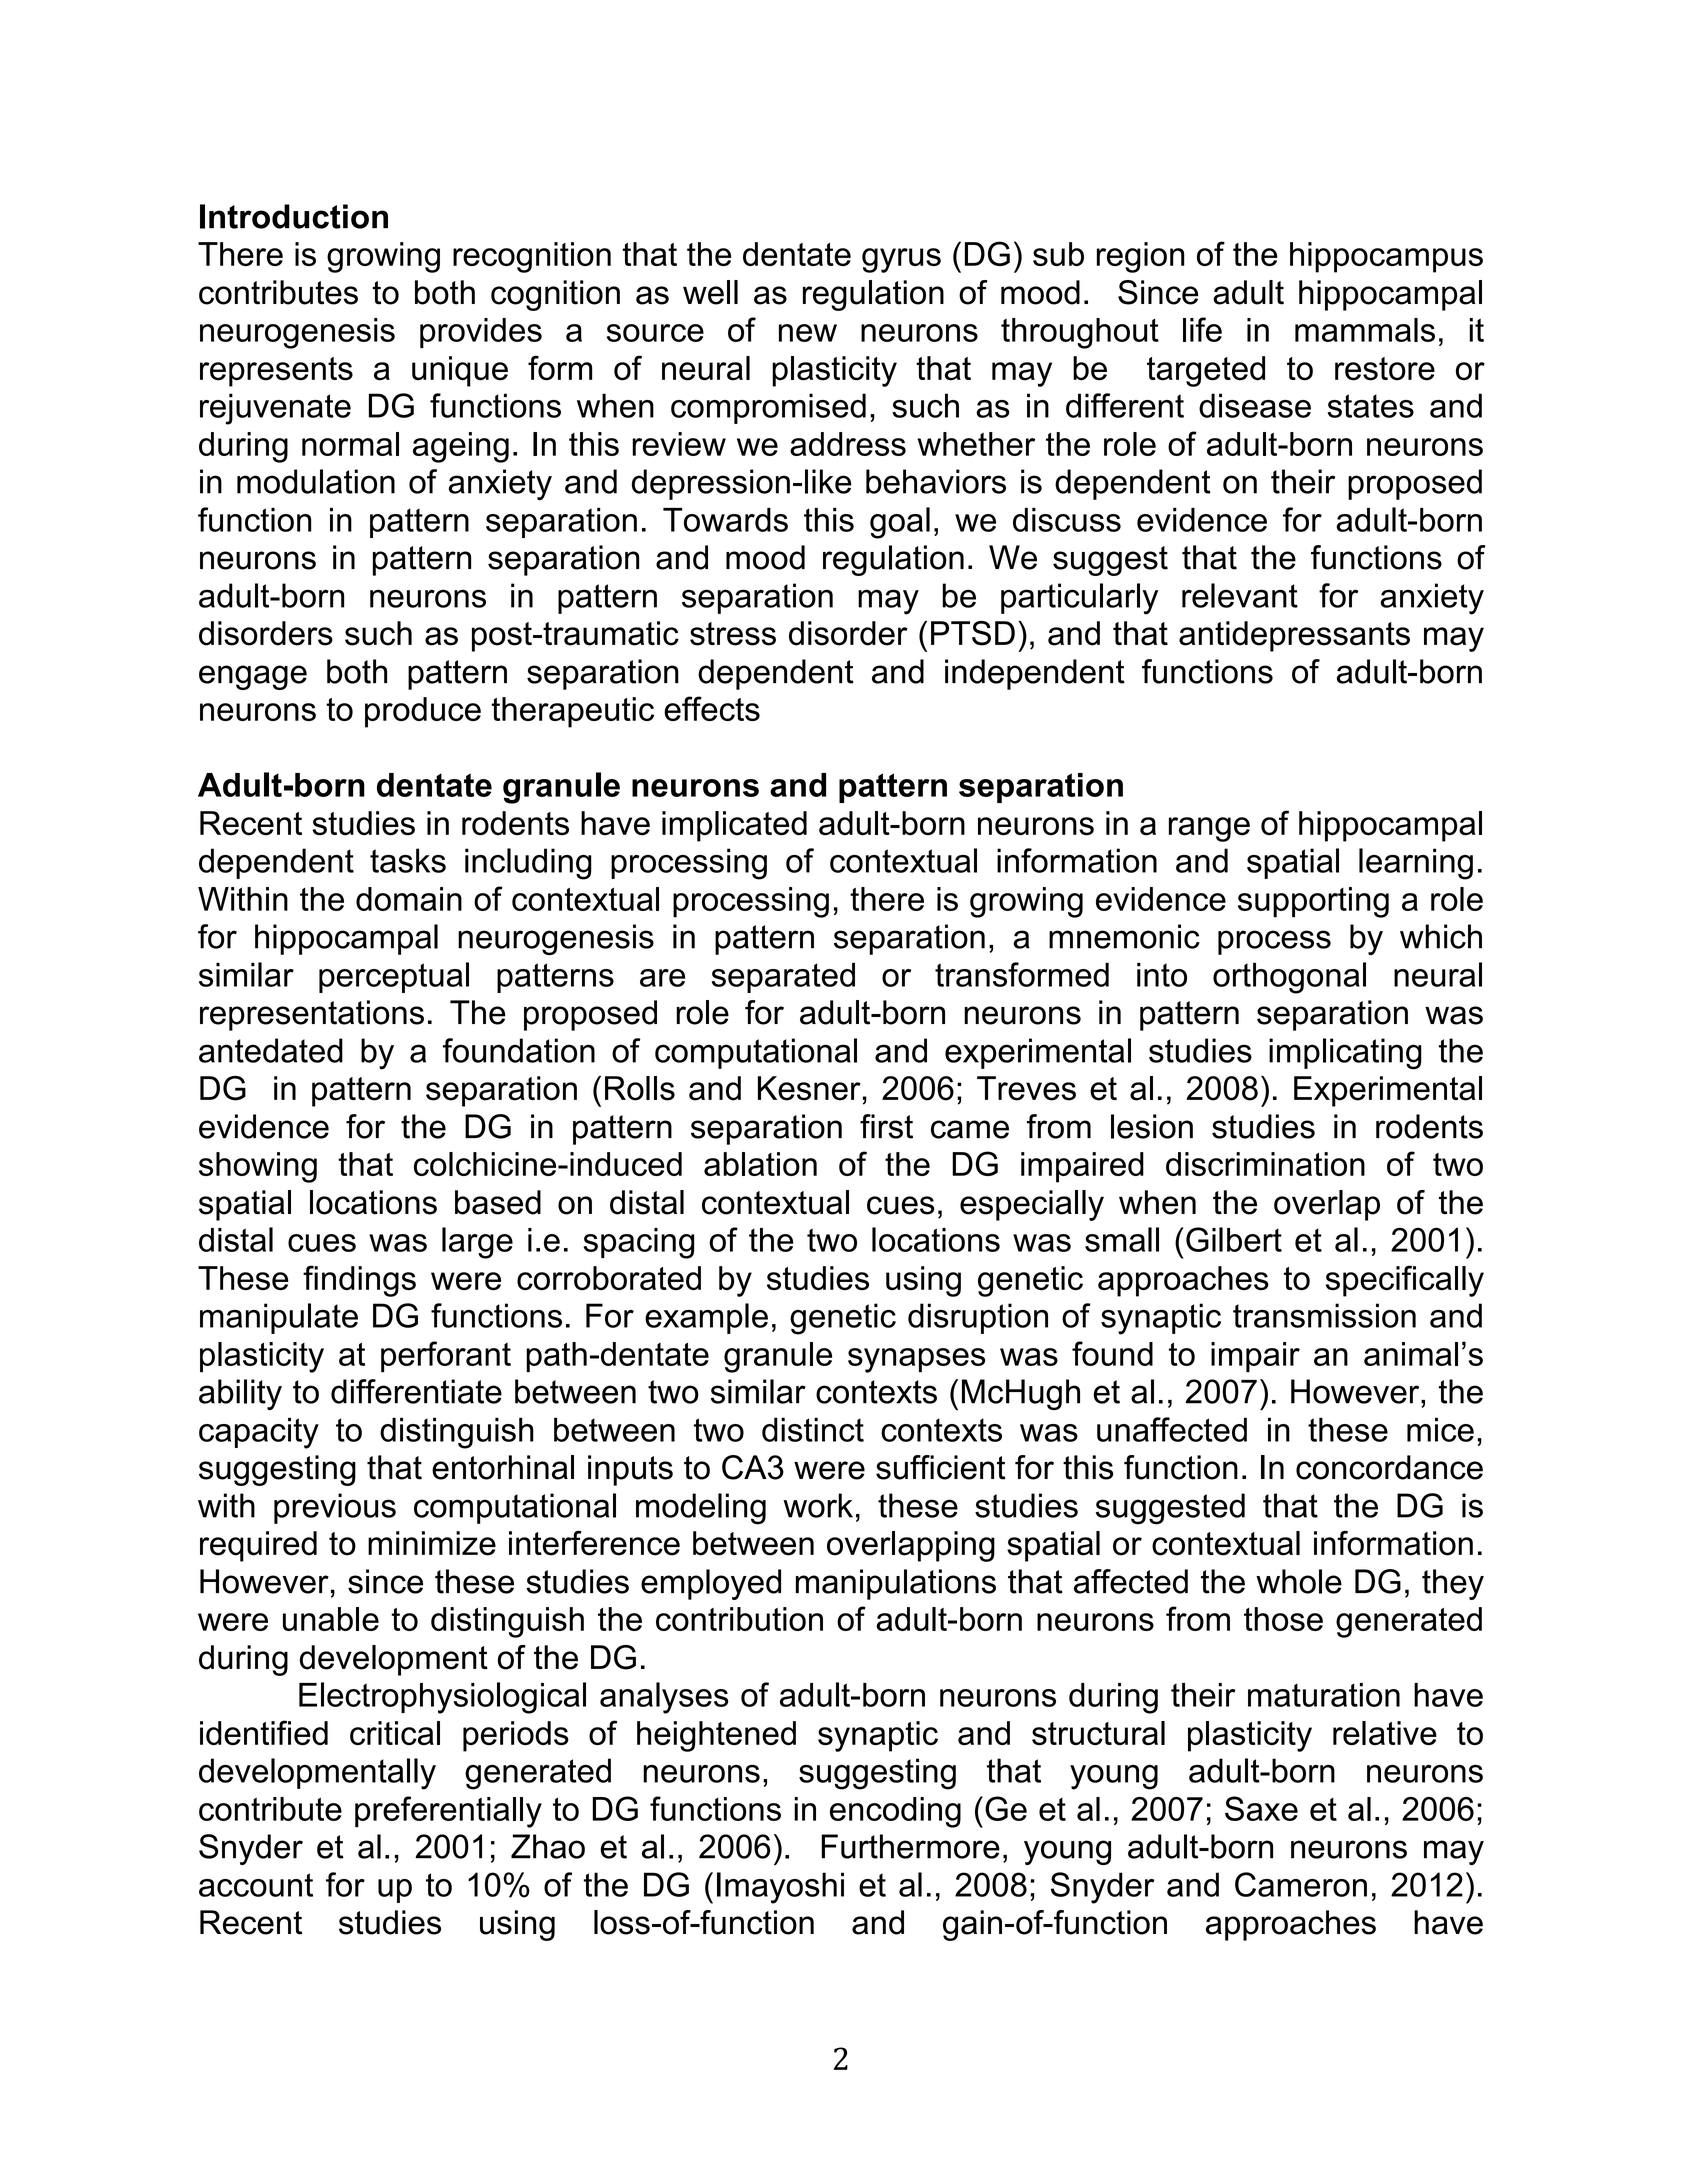 This document has height=2176, width=1682. What do you see at coordinates (312, 1015) in the document?
I see `representations` at bounding box center [312, 1015].
